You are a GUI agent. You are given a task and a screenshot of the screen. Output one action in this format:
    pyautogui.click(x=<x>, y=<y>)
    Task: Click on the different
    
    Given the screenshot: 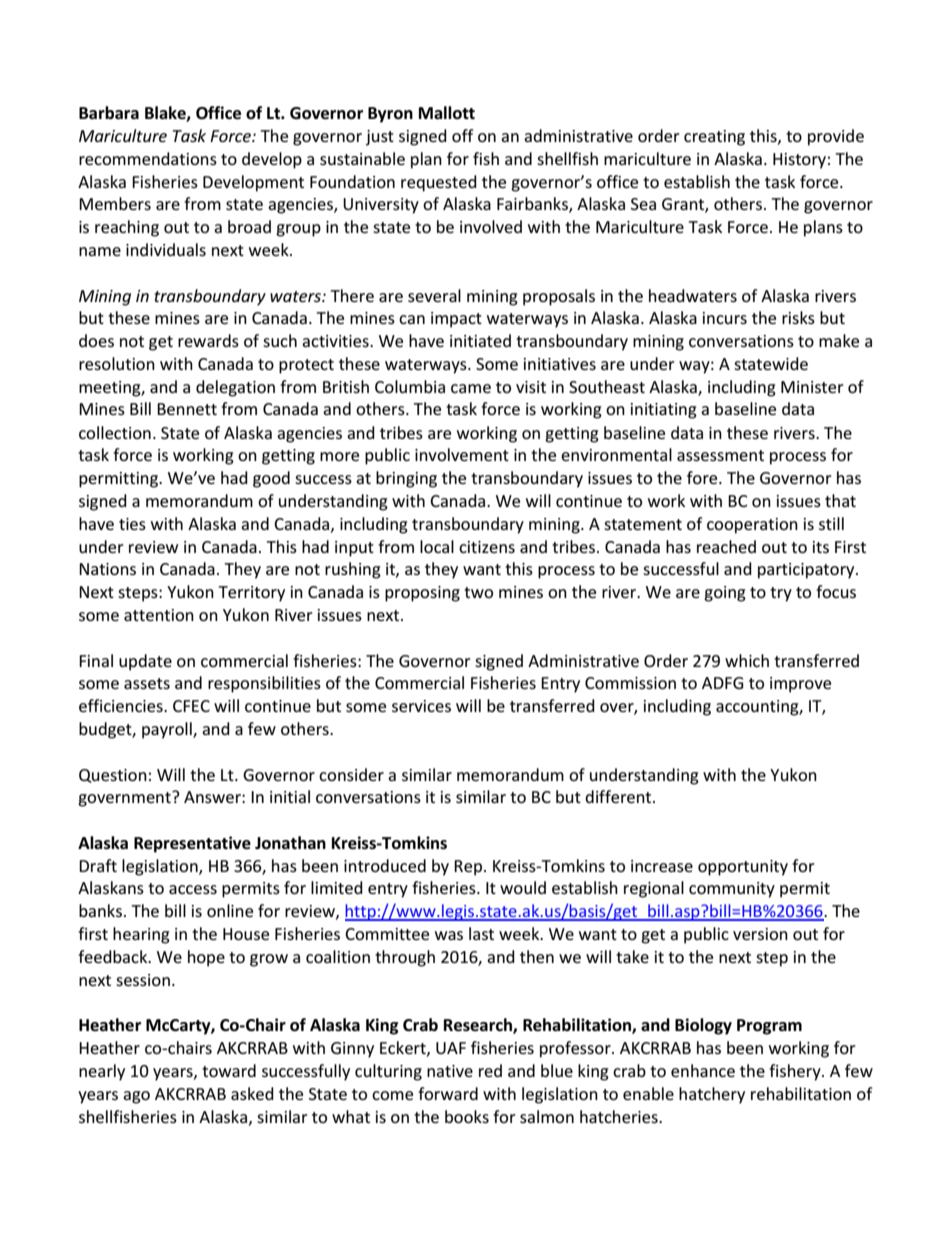 What is the action you would take?
    pyautogui.click(x=619, y=796)
